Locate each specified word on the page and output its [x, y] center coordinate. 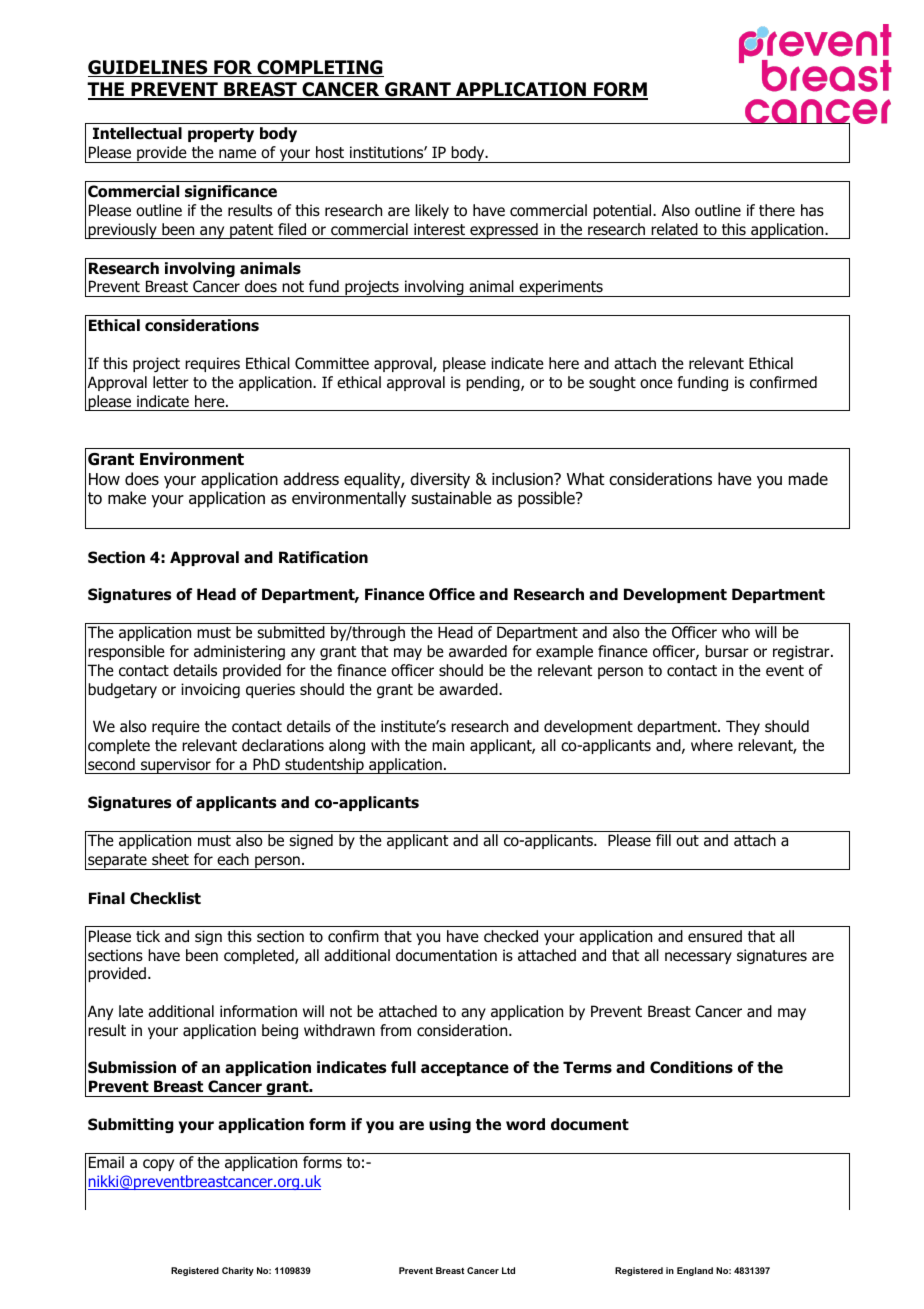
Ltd [508, 1270]
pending [494, 383]
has [812, 210]
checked [511, 936]
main [448, 745]
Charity [238, 1271]
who [736, 632]
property [221, 135]
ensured [715, 936]
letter [171, 382]
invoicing [210, 690]
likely [432, 211]
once [656, 384]
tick [148, 936]
